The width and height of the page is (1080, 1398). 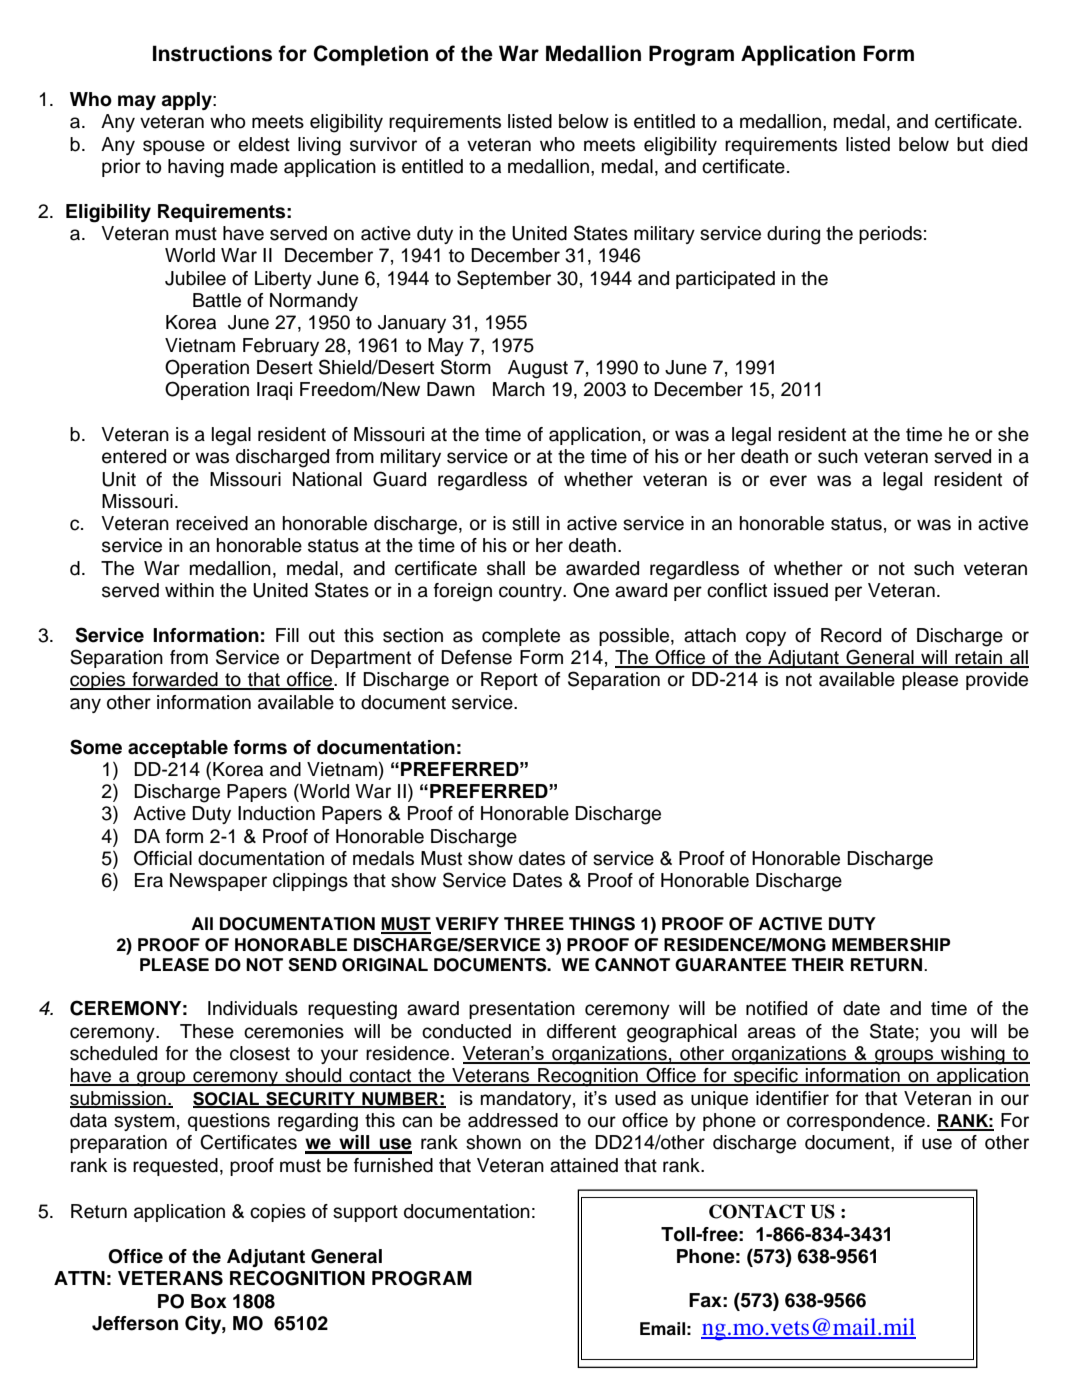 What do you see at coordinates (970, 144) in the page?
I see `but` at bounding box center [970, 144].
